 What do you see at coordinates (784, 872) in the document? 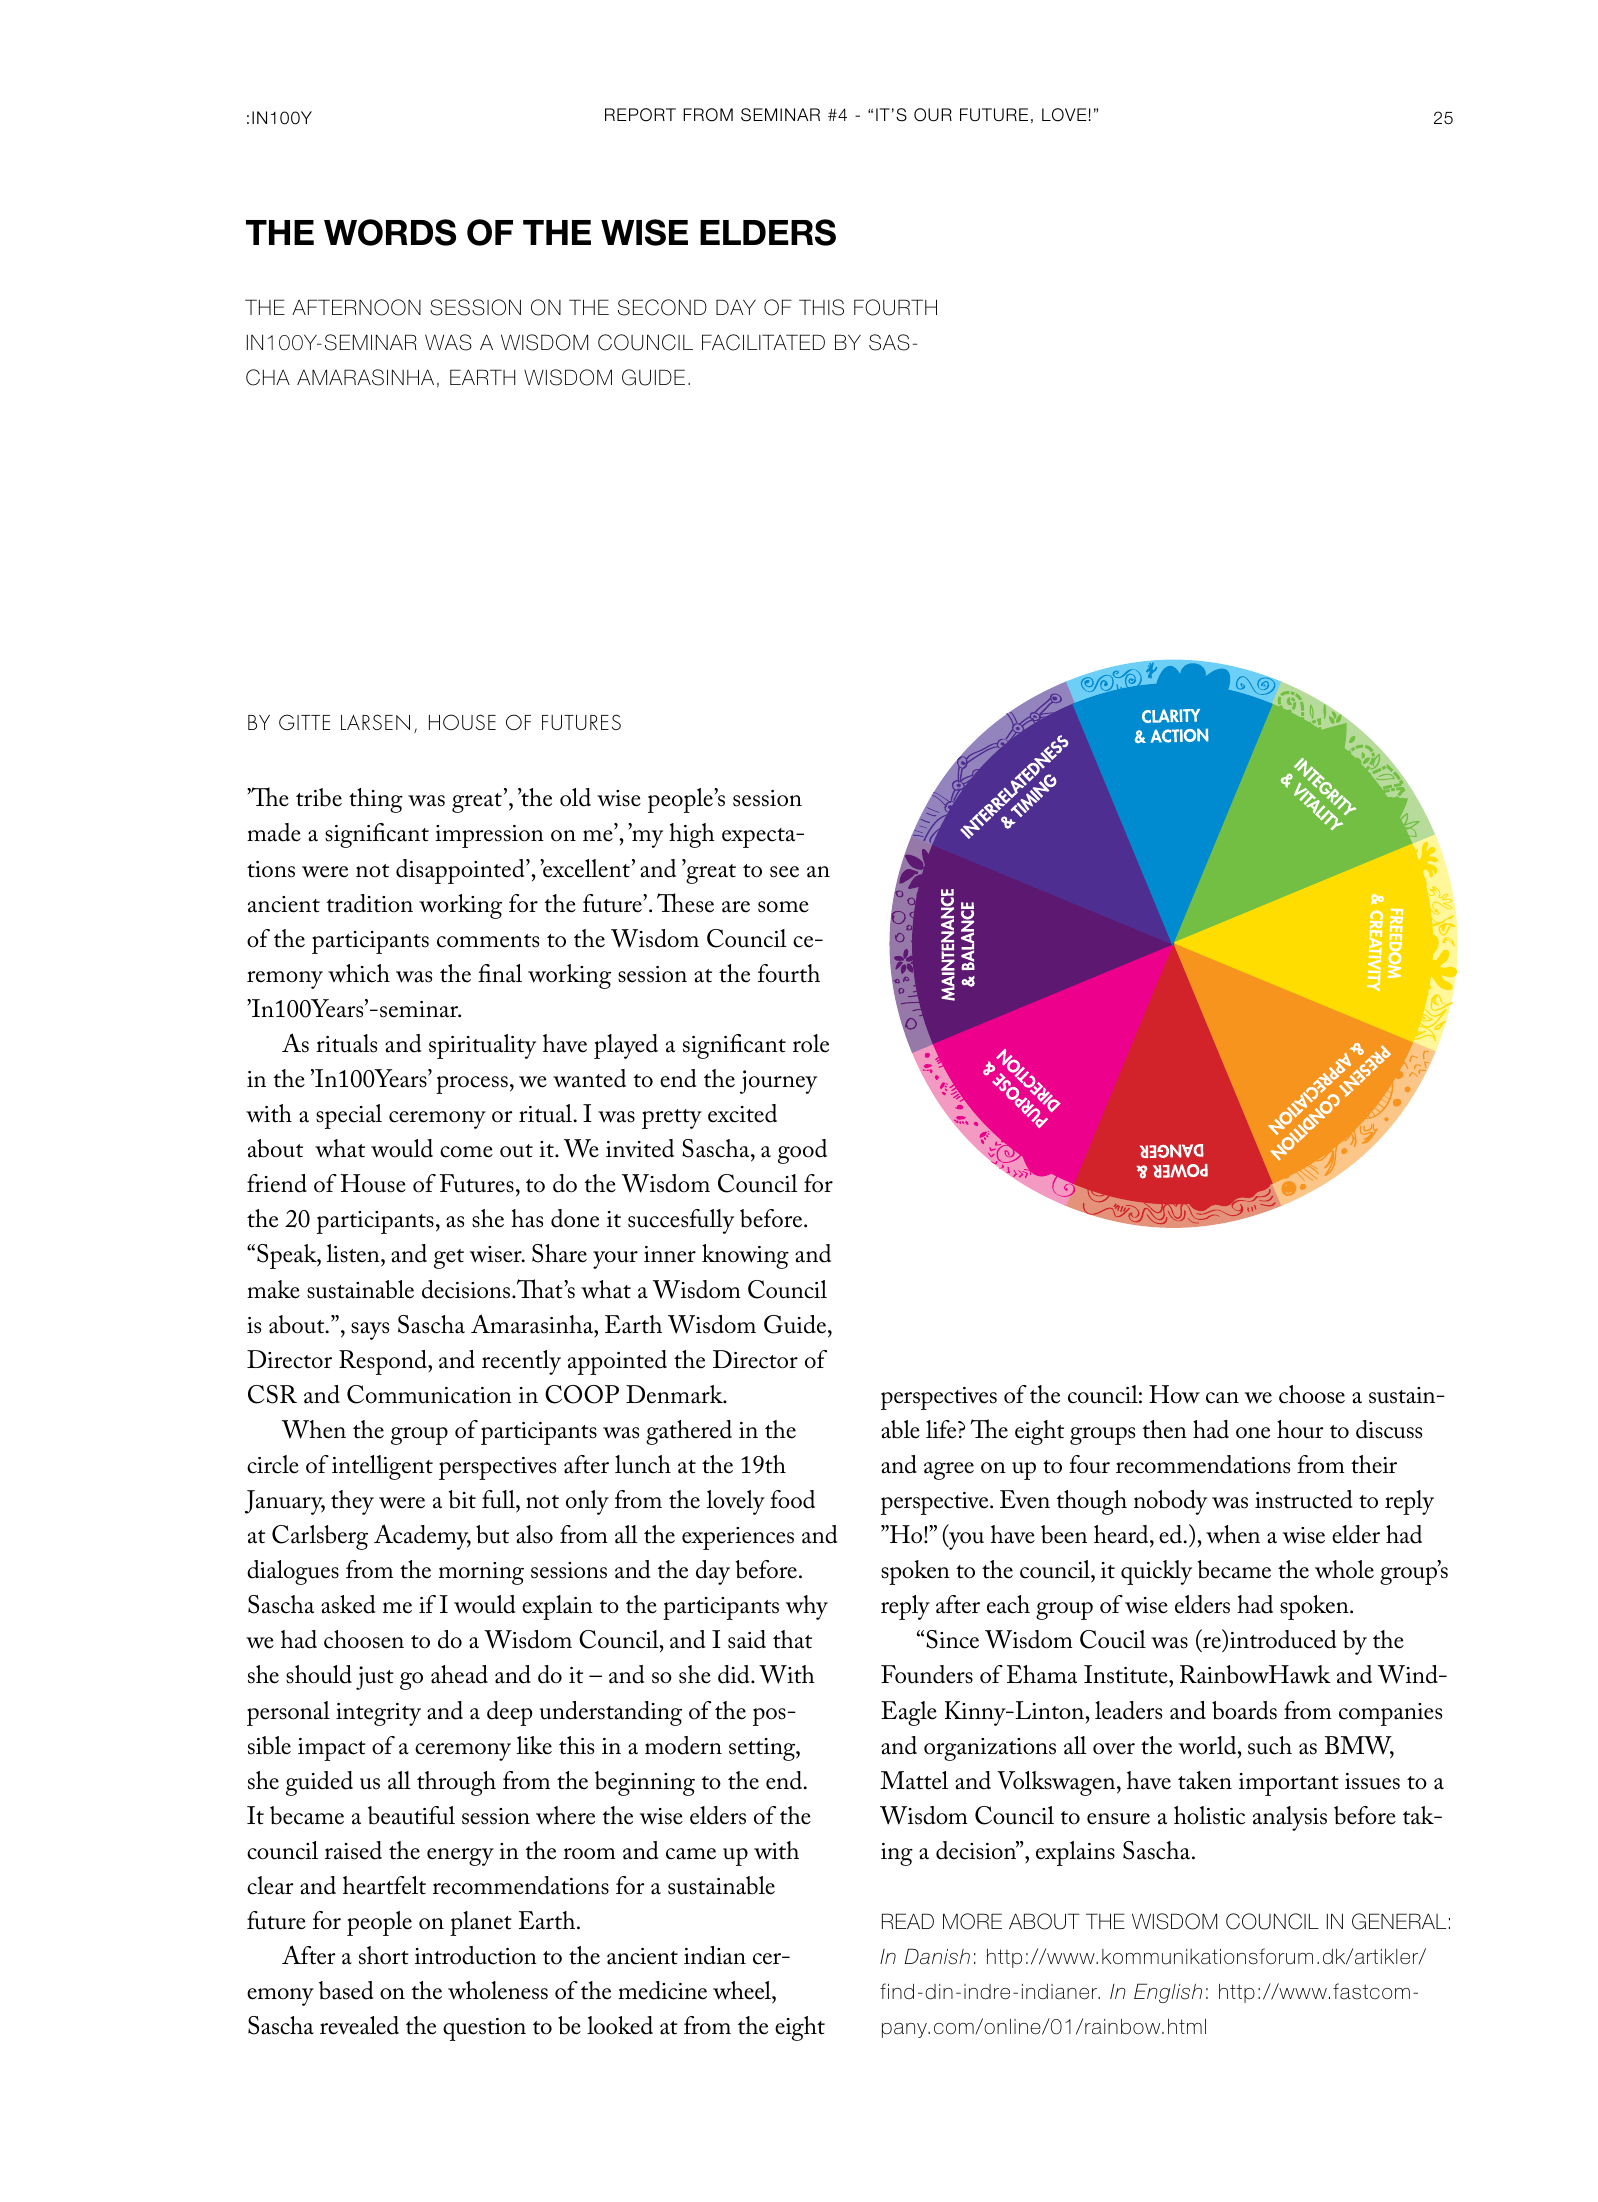
I see `see` at bounding box center [784, 872].
